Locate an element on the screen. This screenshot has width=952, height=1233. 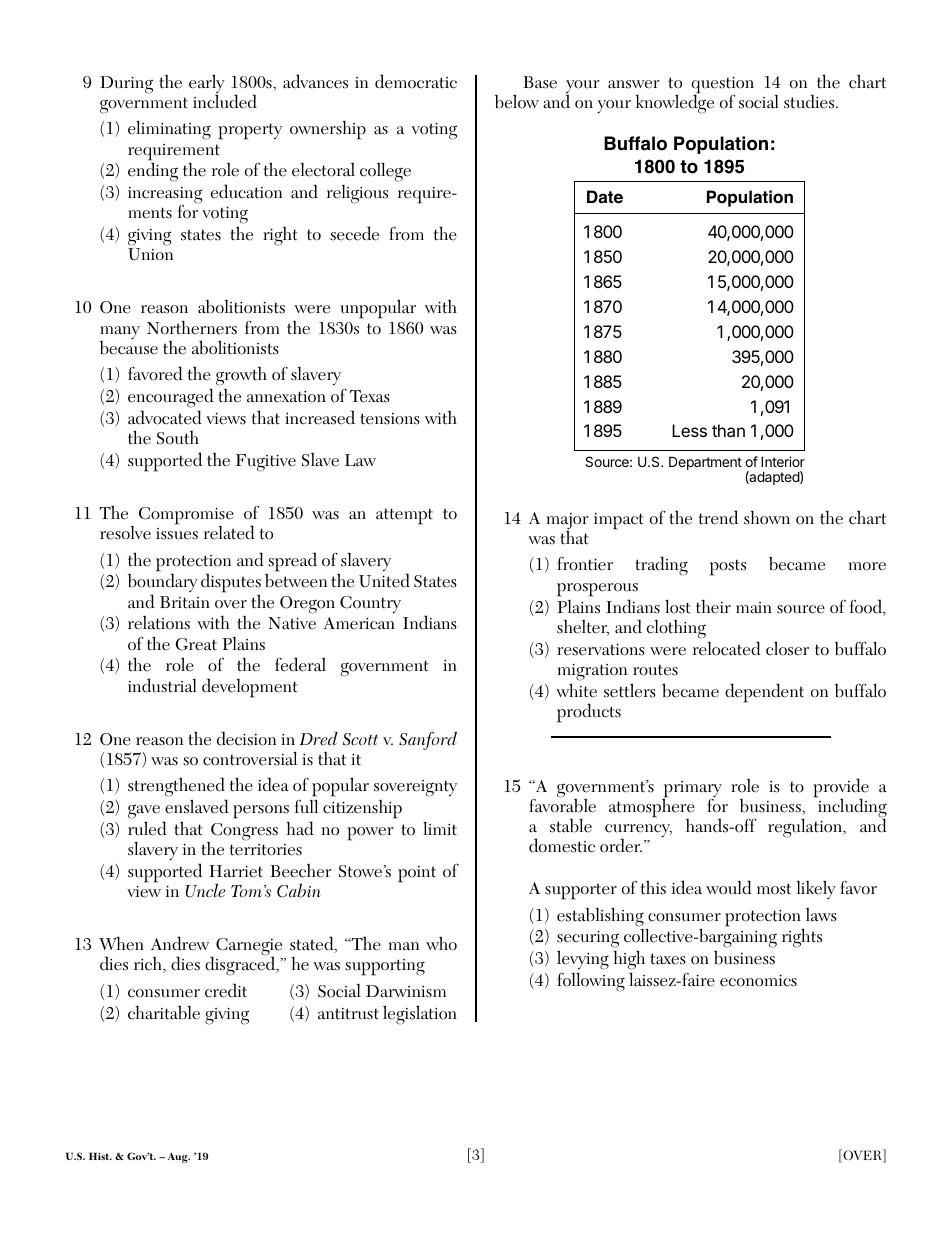
eliminating is located at coordinates (169, 130).
